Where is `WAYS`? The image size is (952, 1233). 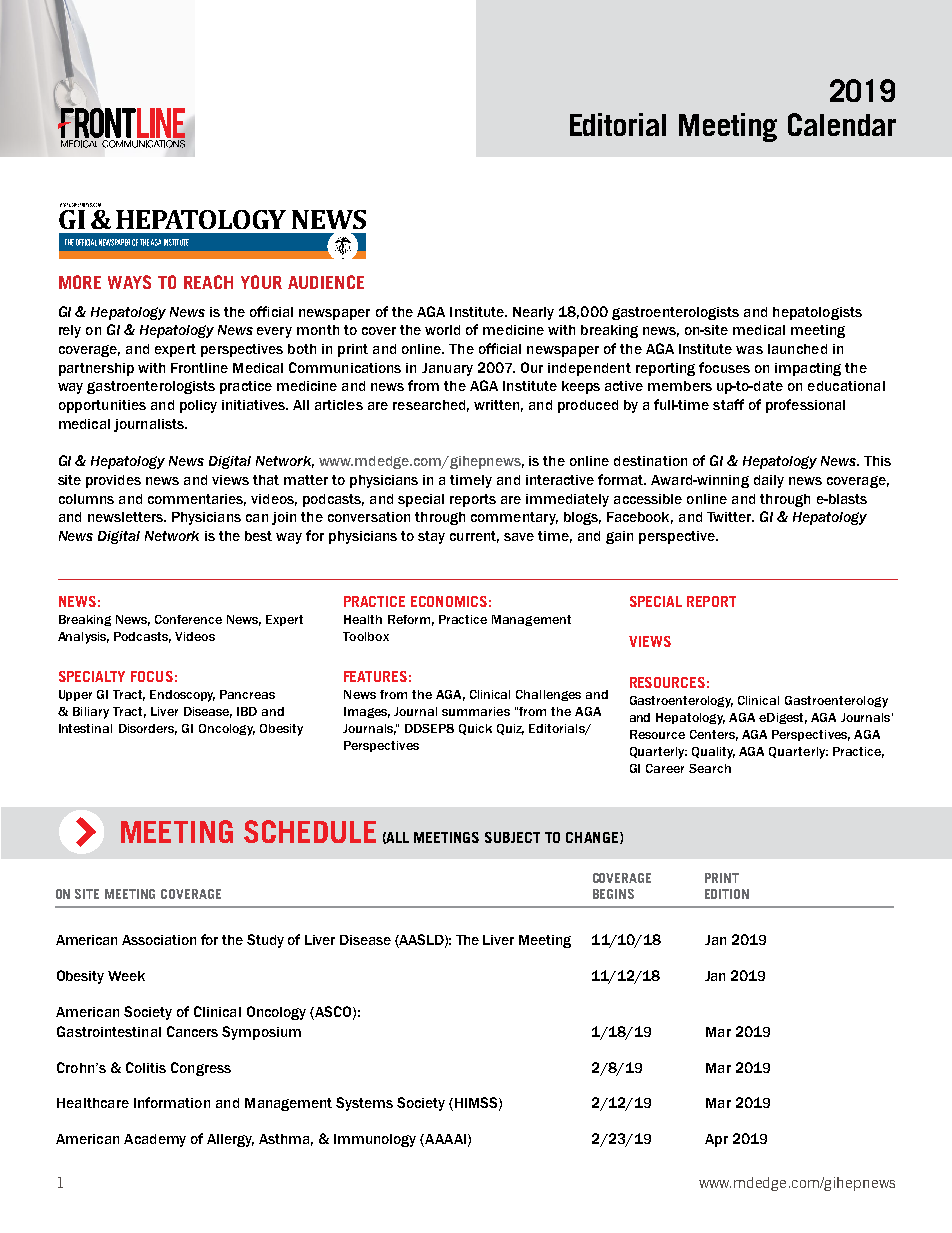
WAYS is located at coordinates (129, 282).
